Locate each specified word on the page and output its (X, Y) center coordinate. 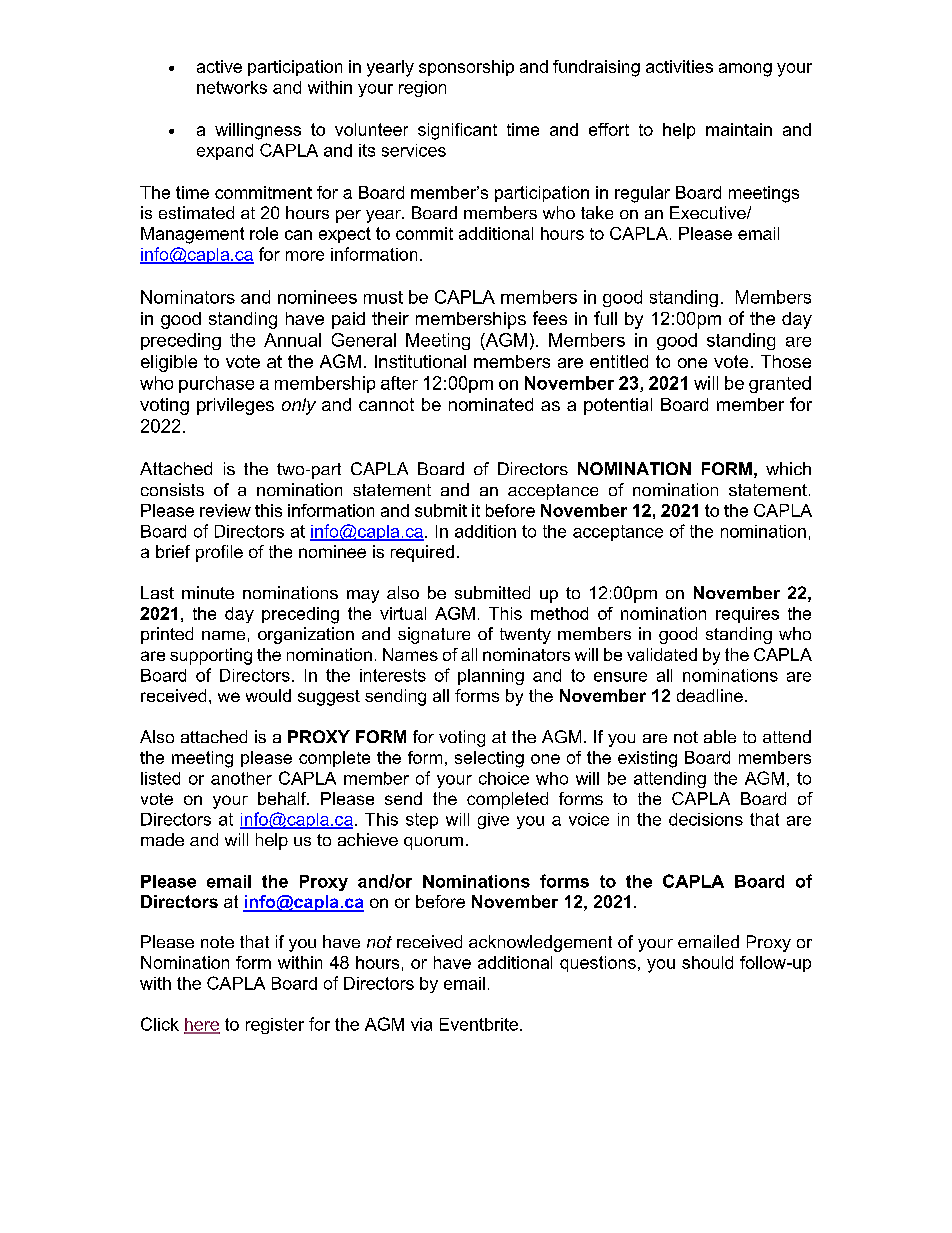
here (202, 1025)
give (493, 821)
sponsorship (466, 68)
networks (232, 87)
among (745, 70)
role (264, 233)
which (788, 468)
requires (747, 615)
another (241, 778)
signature (434, 635)
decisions (706, 819)
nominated (491, 404)
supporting (211, 656)
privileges (235, 406)
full (605, 318)
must (383, 297)
